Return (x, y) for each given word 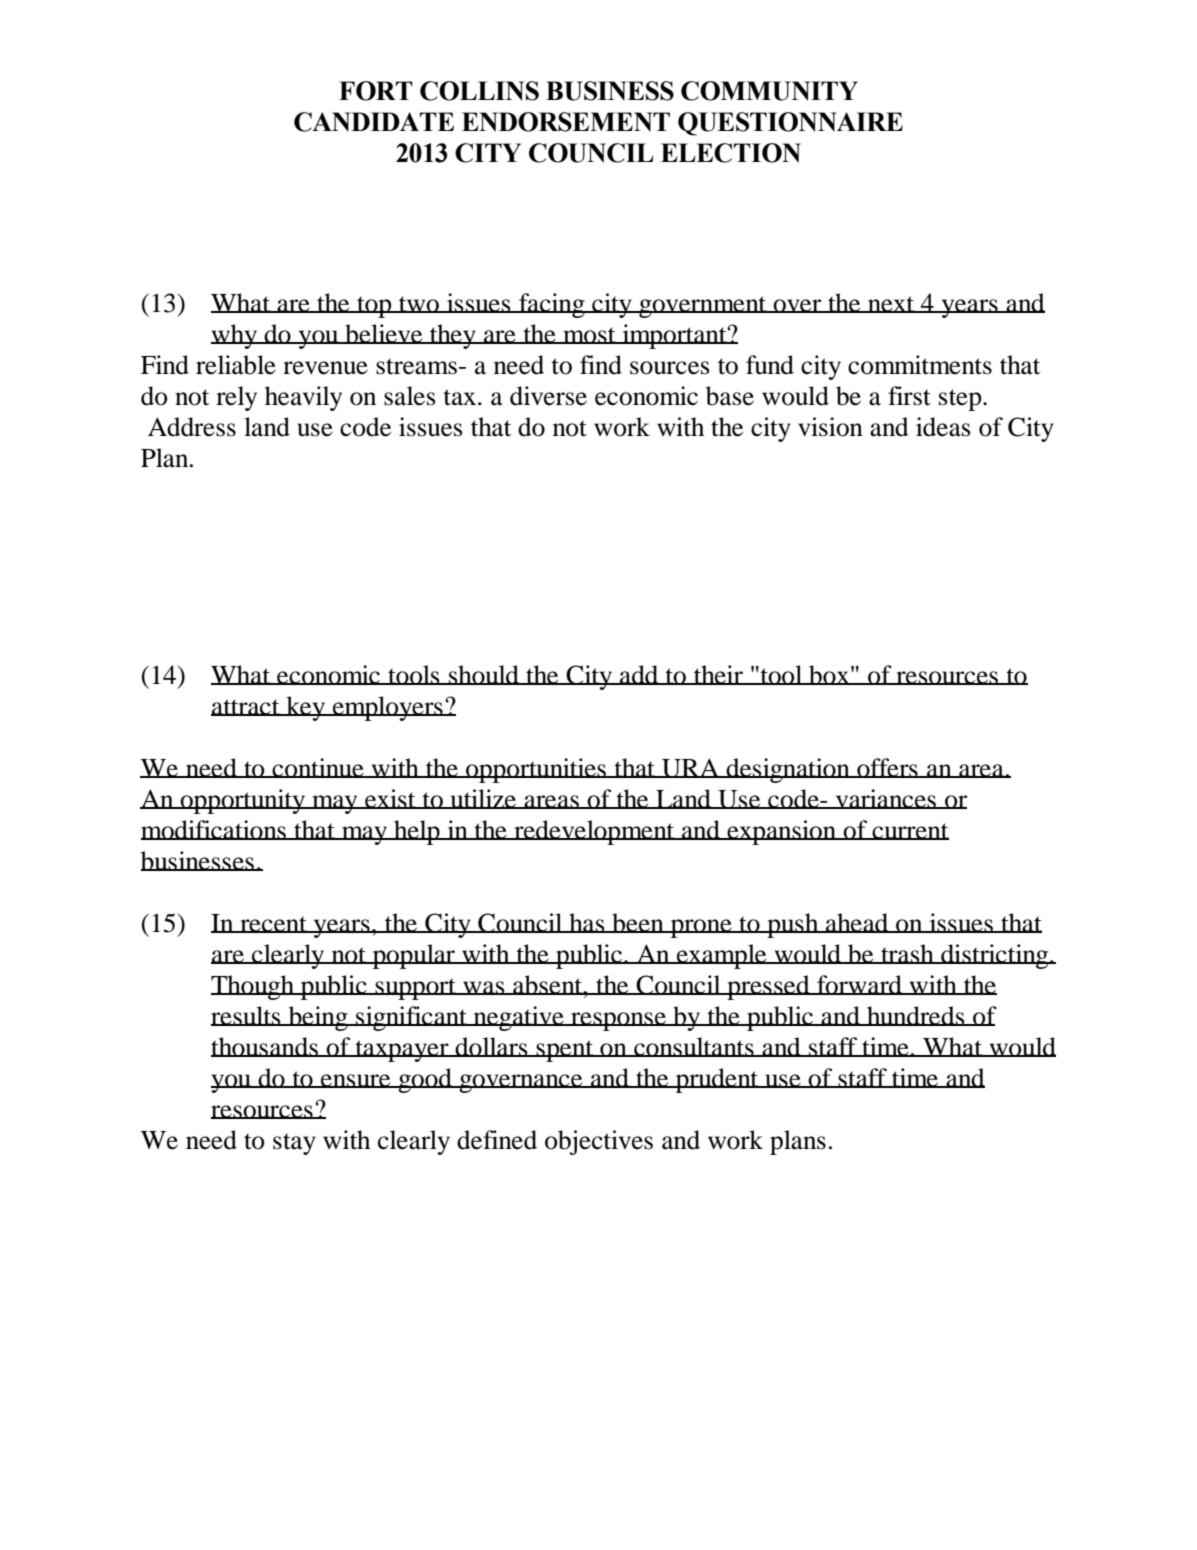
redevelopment (594, 832)
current (909, 831)
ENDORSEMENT (566, 122)
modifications (214, 830)
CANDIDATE (374, 122)
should (484, 675)
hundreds (916, 1016)
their (718, 675)
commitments (920, 365)
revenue (325, 368)
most (589, 335)
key (306, 708)
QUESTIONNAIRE (790, 124)
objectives (599, 1142)
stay (294, 1144)
